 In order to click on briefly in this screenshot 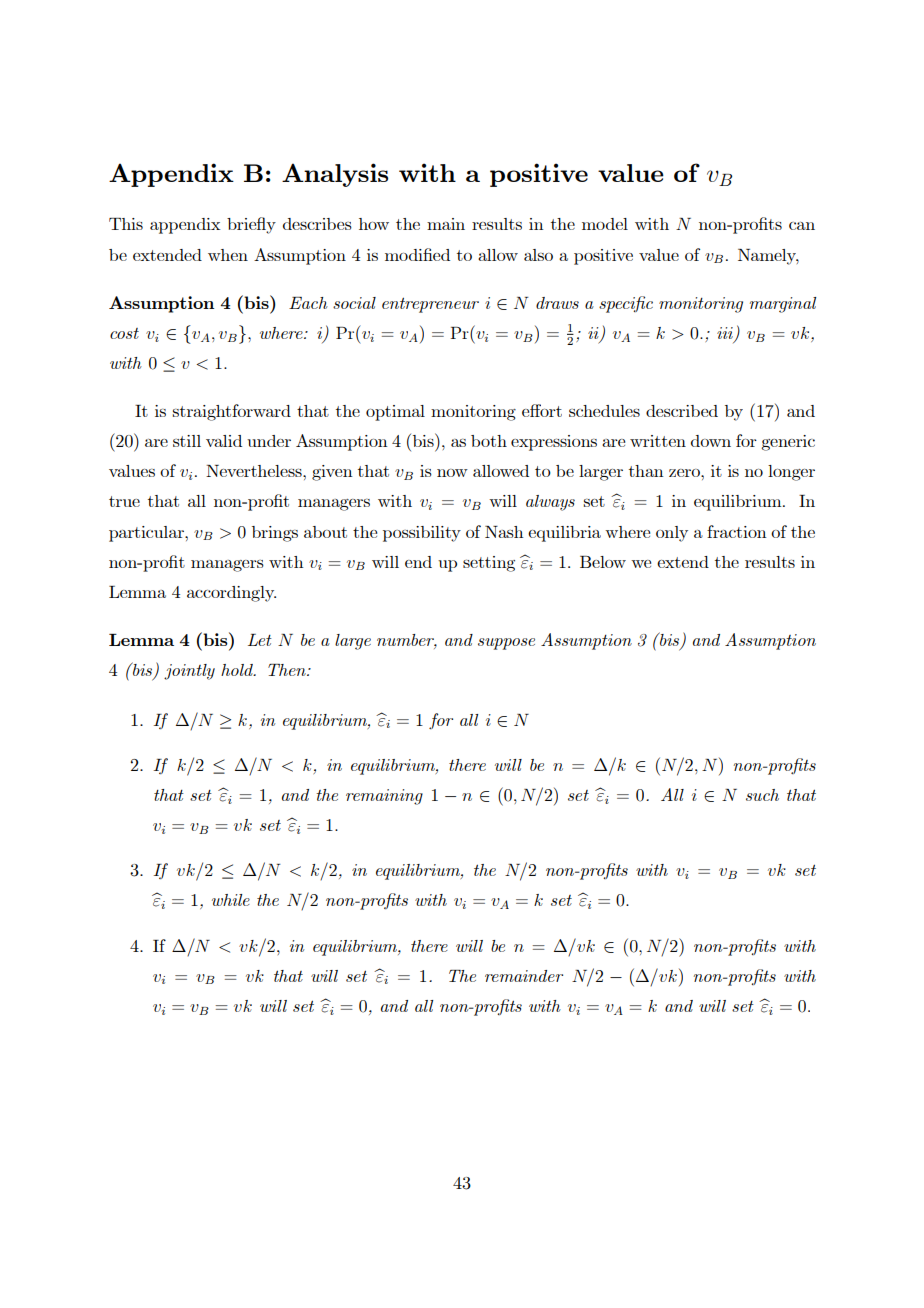, I will do `click(251, 225)`.
